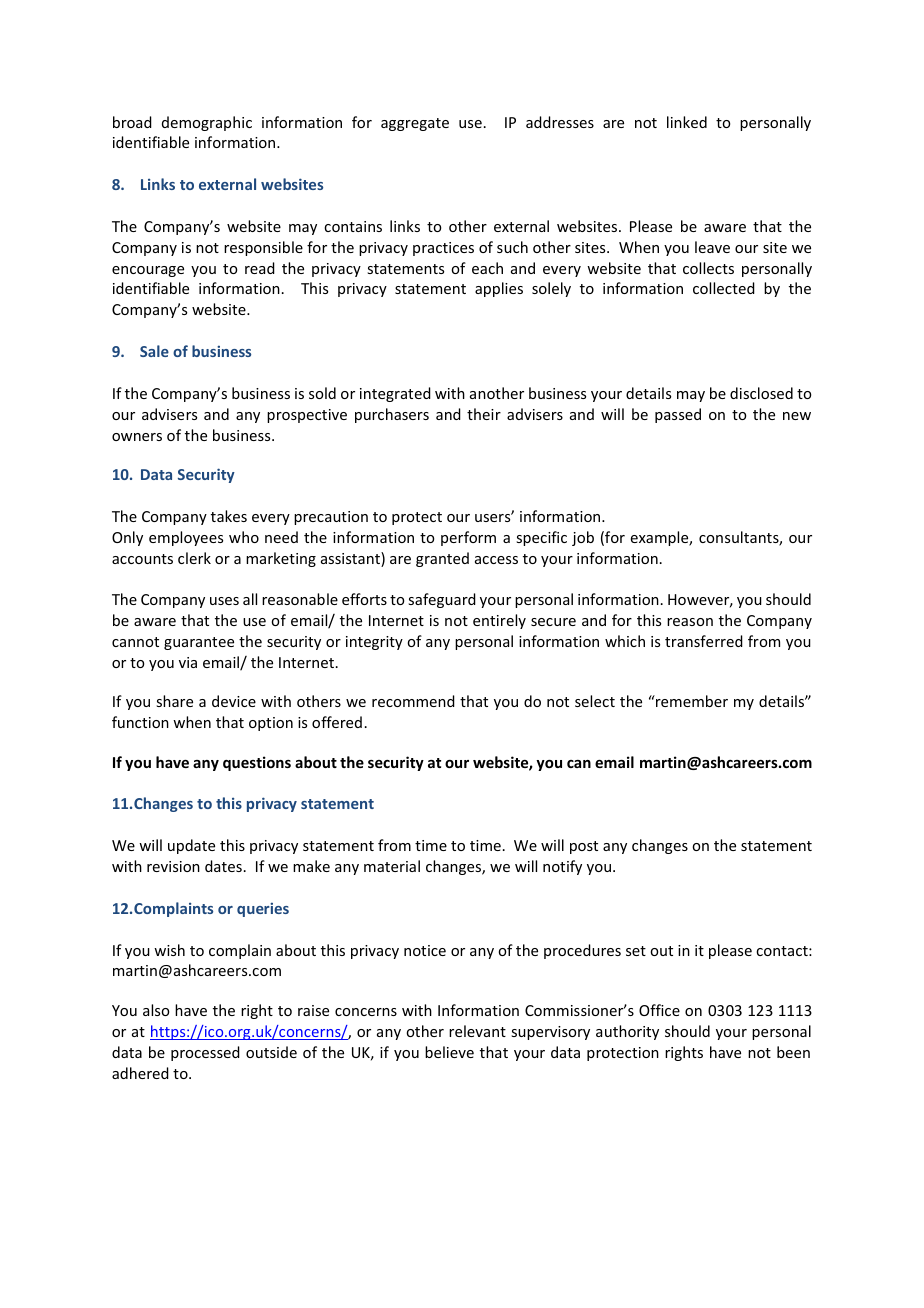  Describe the element at coordinates (205, 1053) in the screenshot. I see `processed` at that location.
